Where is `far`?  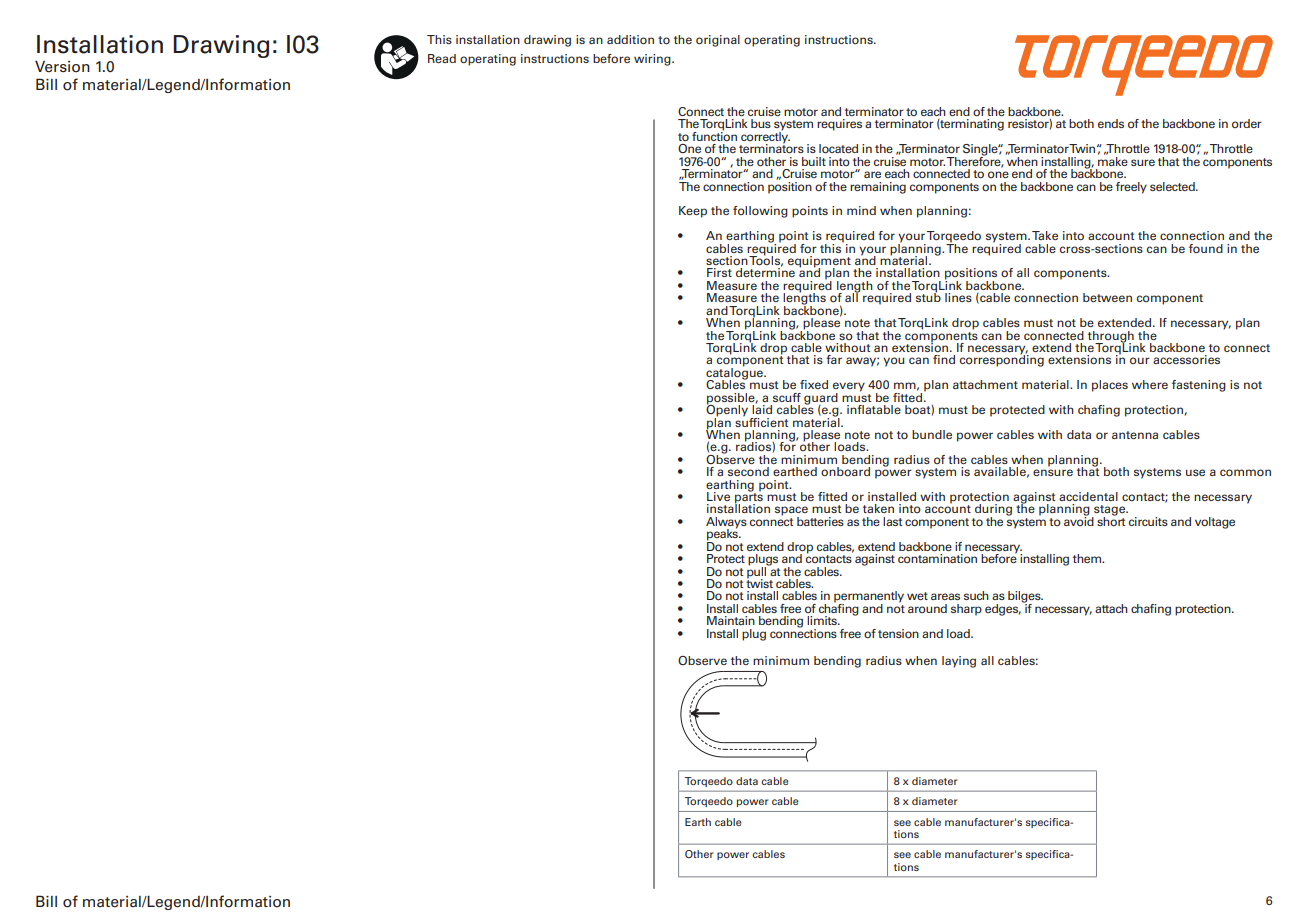 far is located at coordinates (834, 359).
